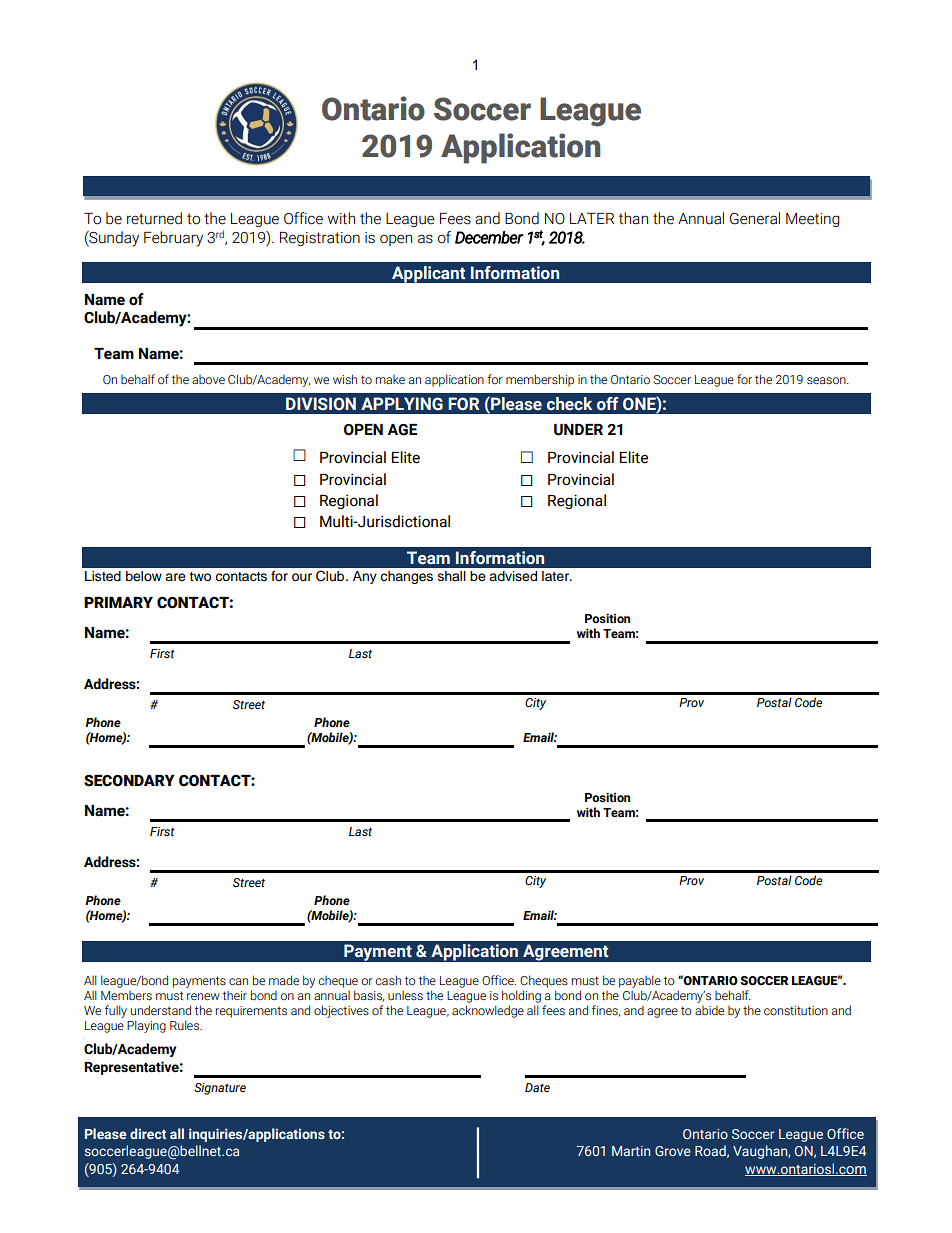 The image size is (952, 1233). What do you see at coordinates (302, 577) in the document?
I see `our` at bounding box center [302, 577].
